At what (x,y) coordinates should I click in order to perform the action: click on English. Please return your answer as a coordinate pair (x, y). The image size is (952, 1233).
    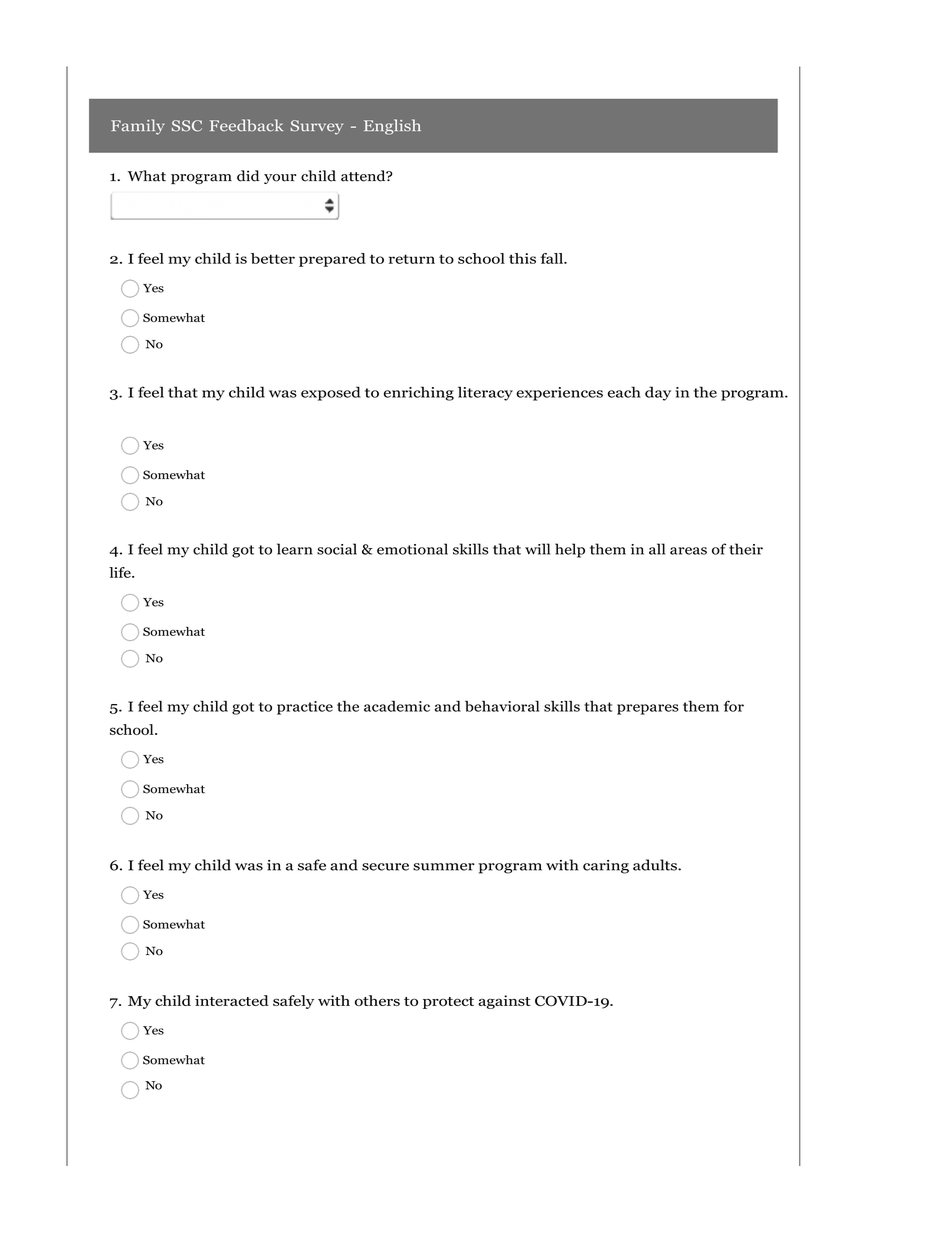
    Looking at the image, I should click on (392, 127).
